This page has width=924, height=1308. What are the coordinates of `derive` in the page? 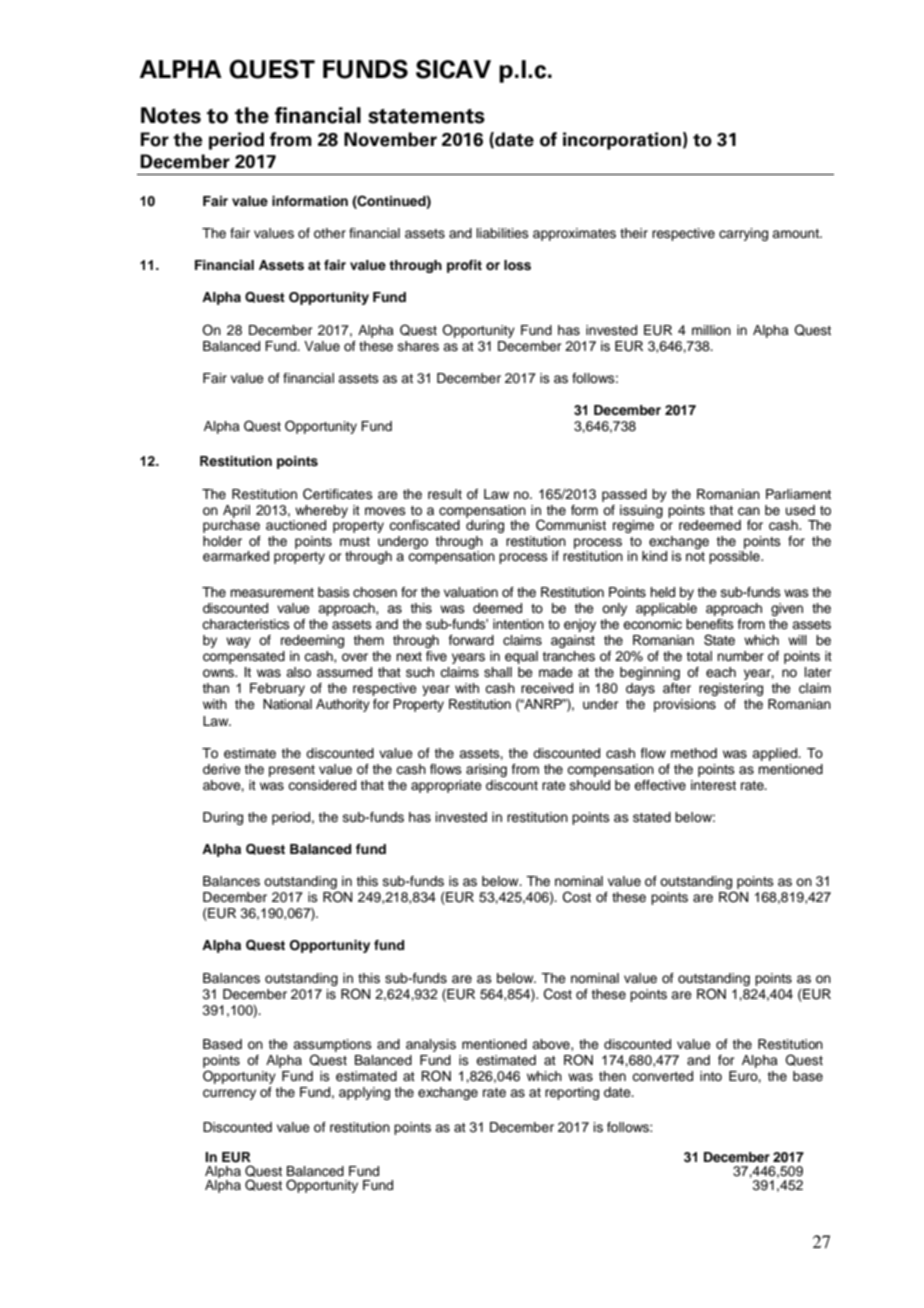 It's located at (222, 769).
